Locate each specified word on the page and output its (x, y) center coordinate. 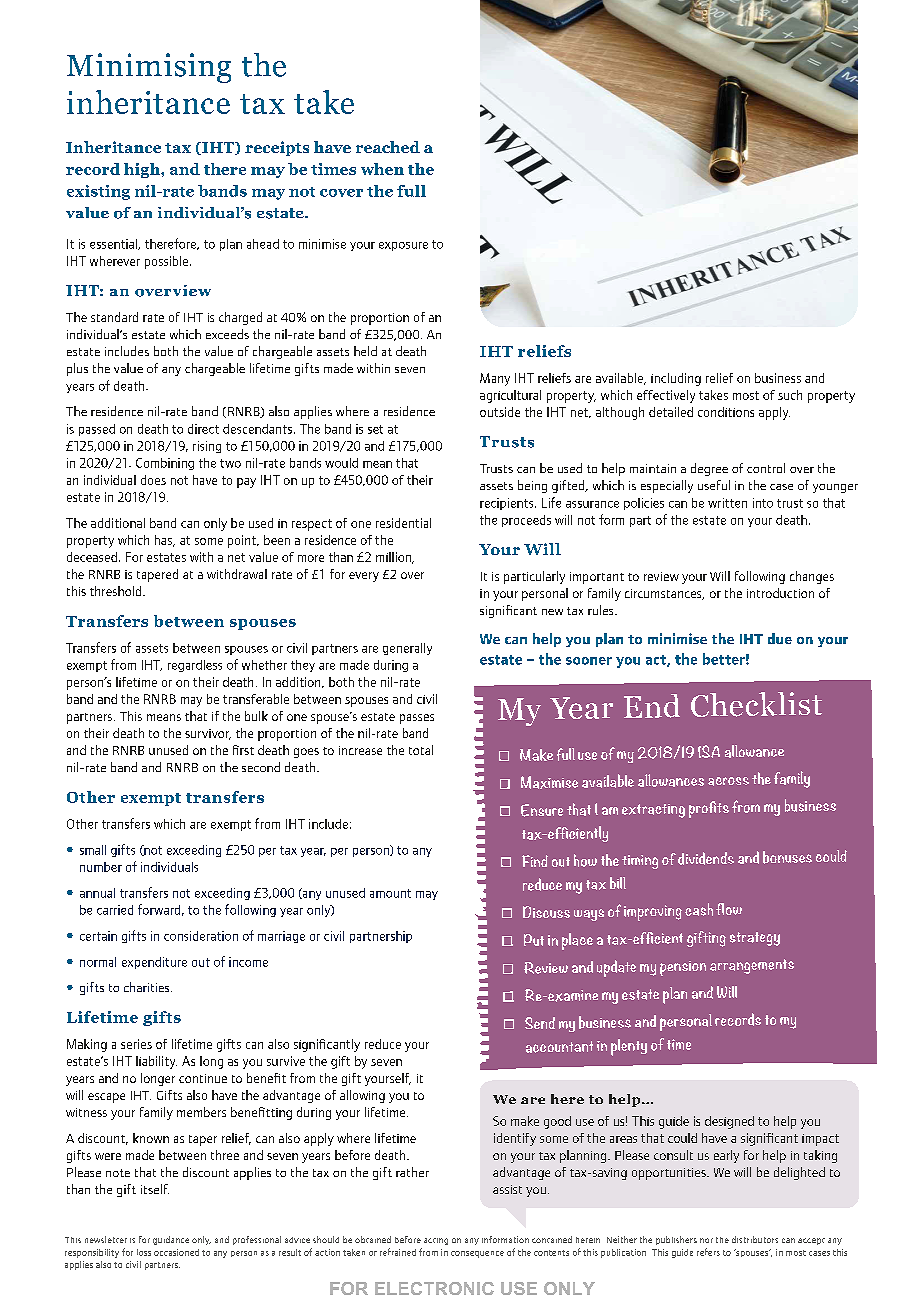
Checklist (756, 704)
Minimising (149, 68)
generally (407, 649)
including (676, 379)
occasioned (176, 1252)
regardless (195, 666)
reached (388, 147)
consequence (477, 1254)
